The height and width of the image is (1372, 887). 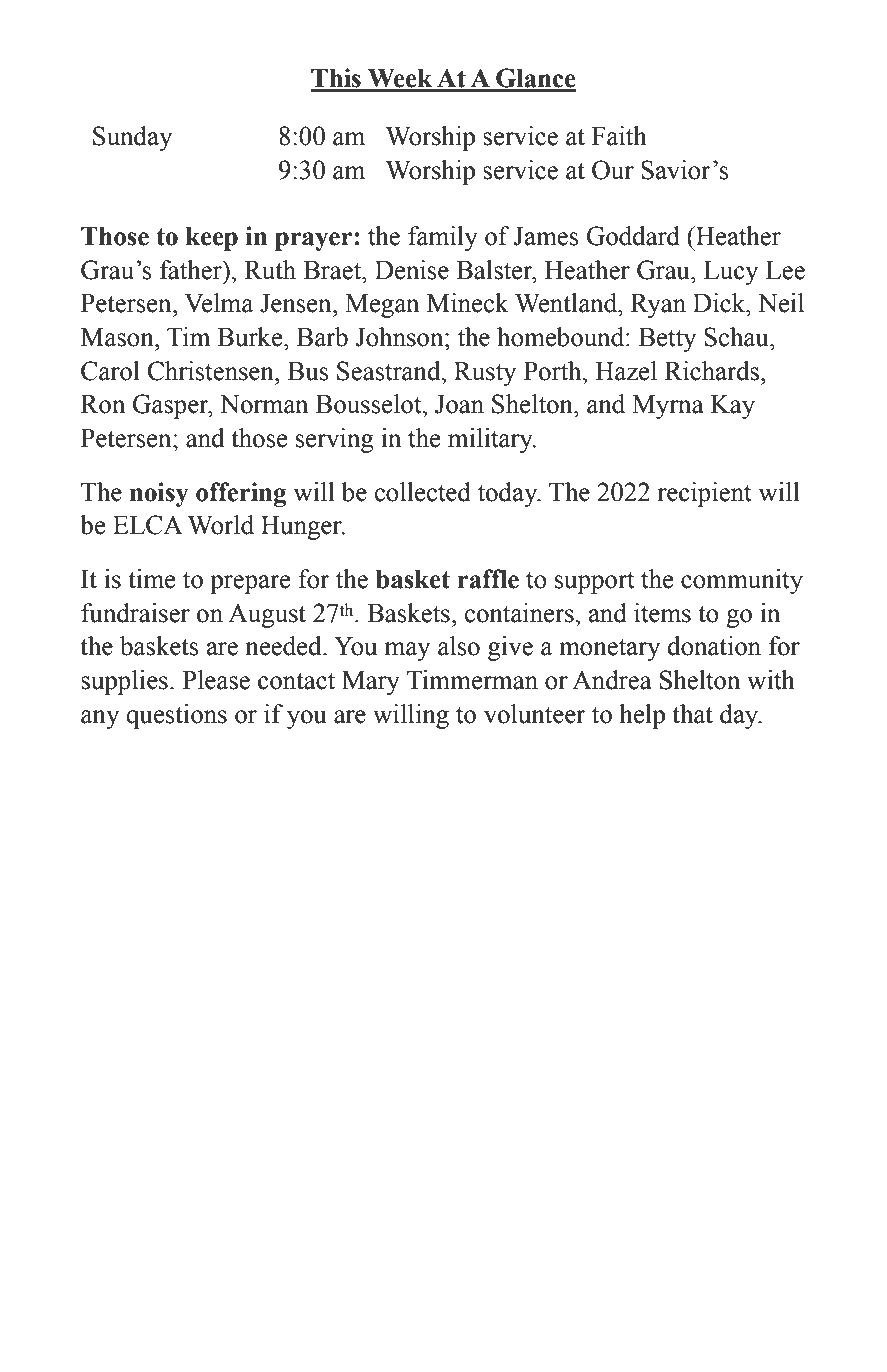 I want to click on Ron, so click(x=103, y=404).
